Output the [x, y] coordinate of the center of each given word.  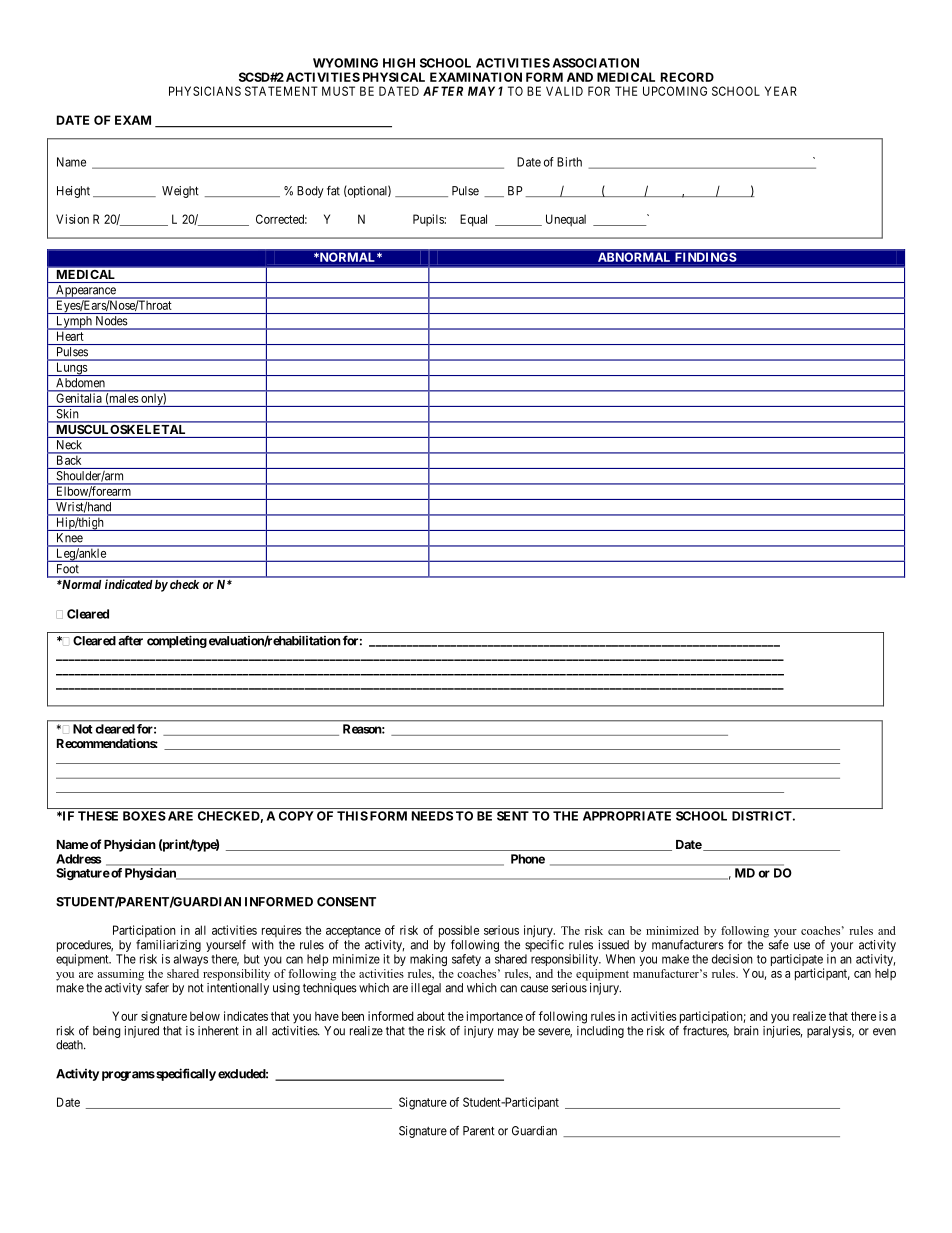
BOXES [144, 816]
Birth [569, 162]
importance [495, 1017]
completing [177, 641]
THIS [352, 816]
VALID [564, 91]
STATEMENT [281, 91]
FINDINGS [706, 257]
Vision [72, 219]
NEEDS [432, 816]
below [205, 1016]
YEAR [781, 91]
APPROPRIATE [627, 816]
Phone [528, 859]
